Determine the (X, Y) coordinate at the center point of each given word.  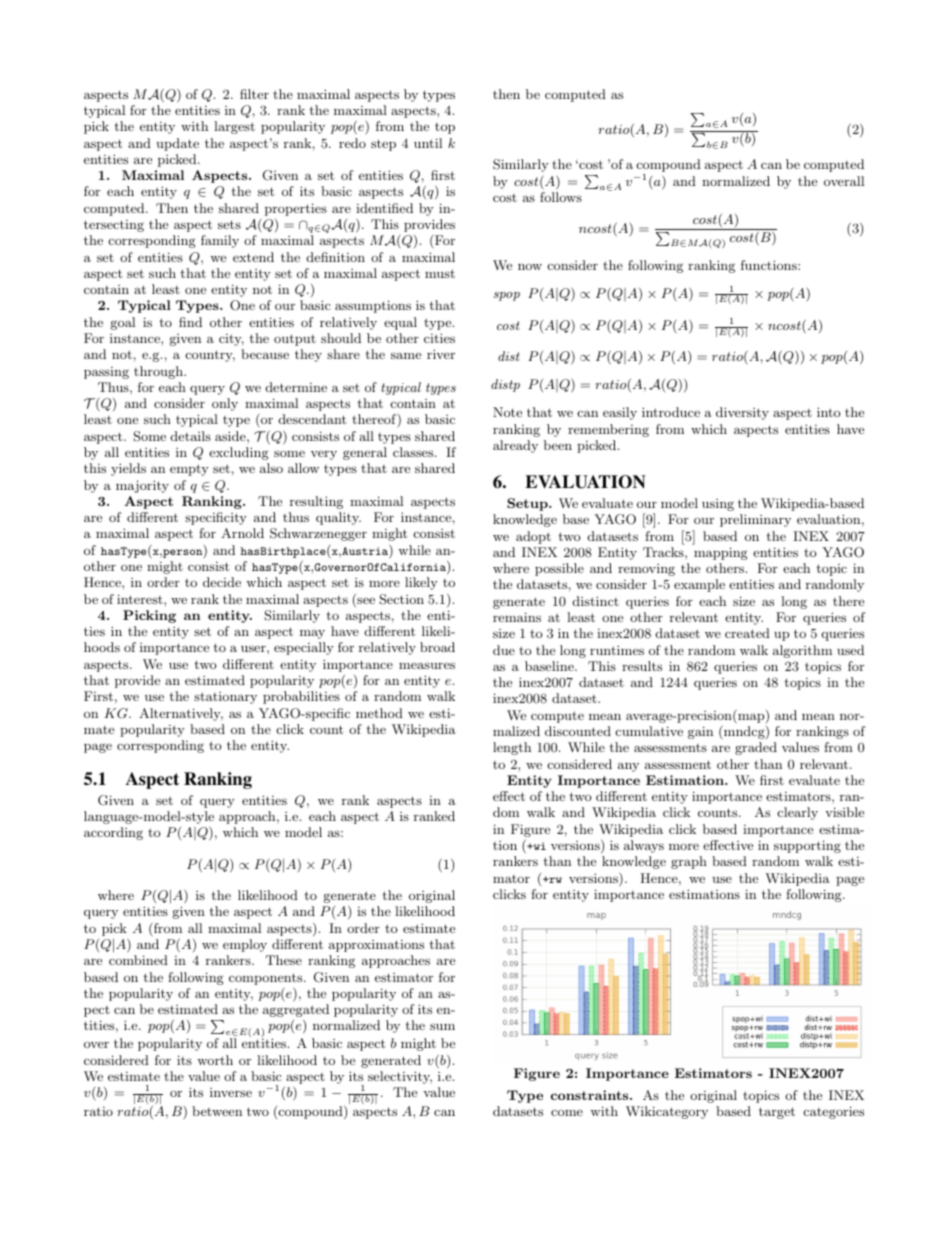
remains (517, 617)
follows (561, 197)
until (428, 143)
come (567, 1112)
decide (222, 582)
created (747, 633)
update (177, 144)
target (777, 1113)
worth (215, 1060)
